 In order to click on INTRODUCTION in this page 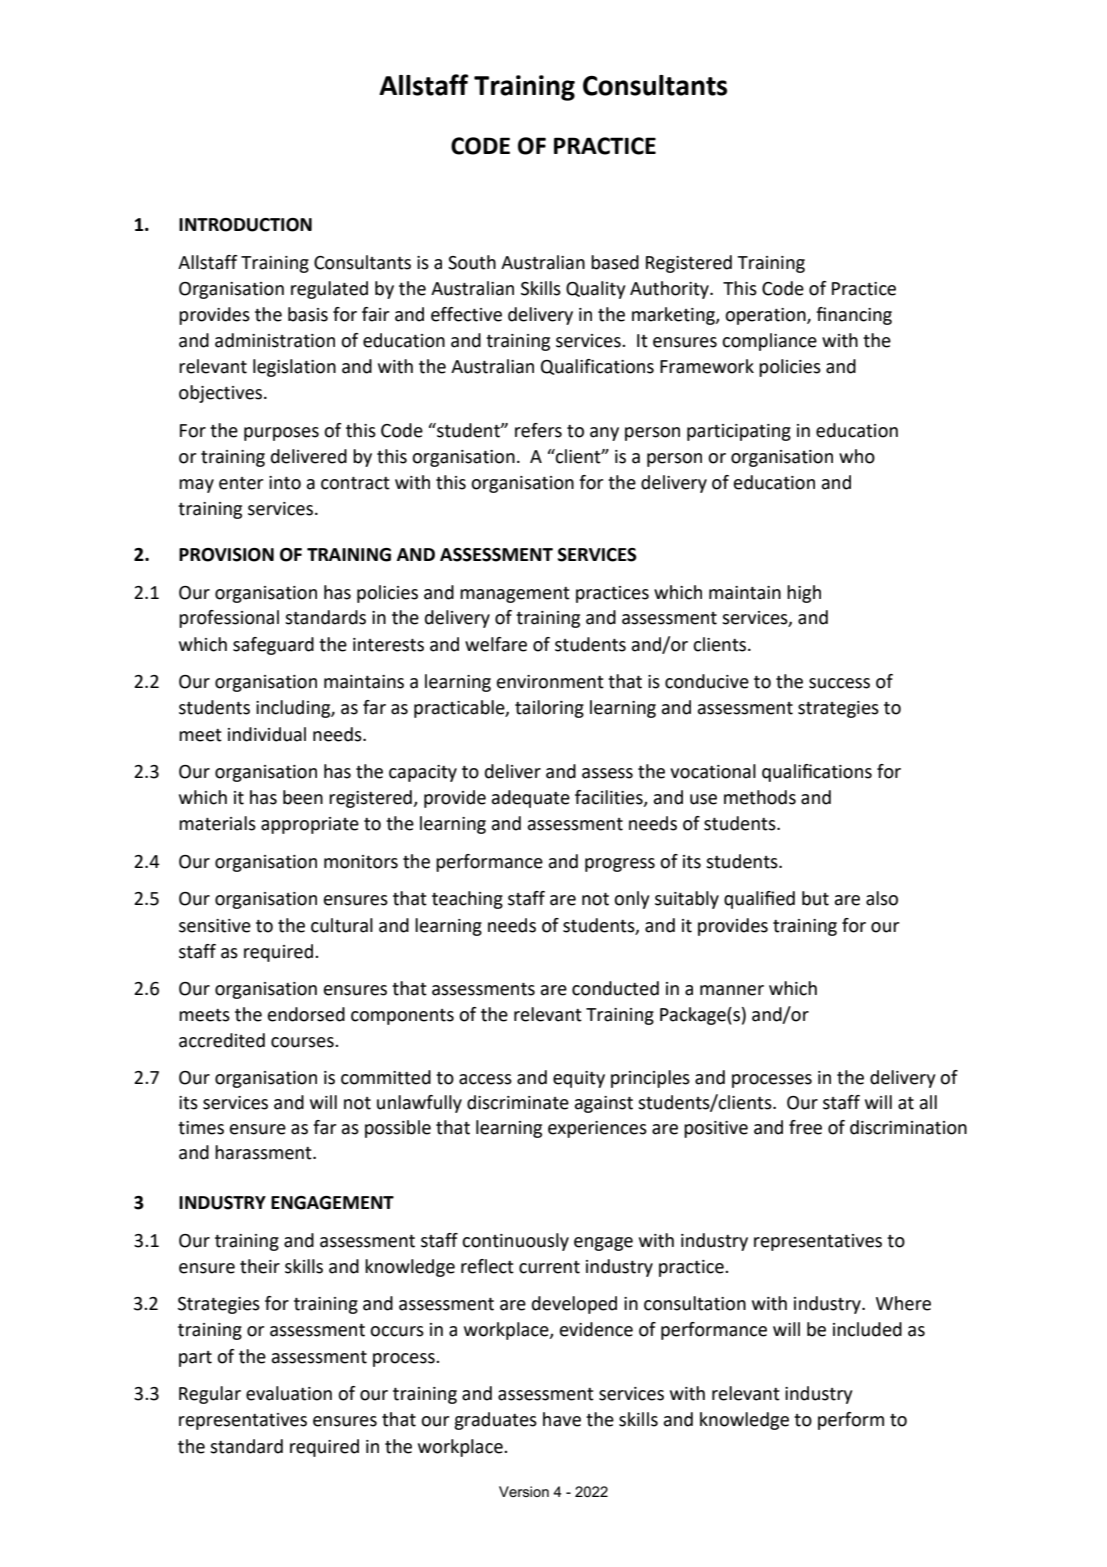, I will do `click(245, 225)`.
